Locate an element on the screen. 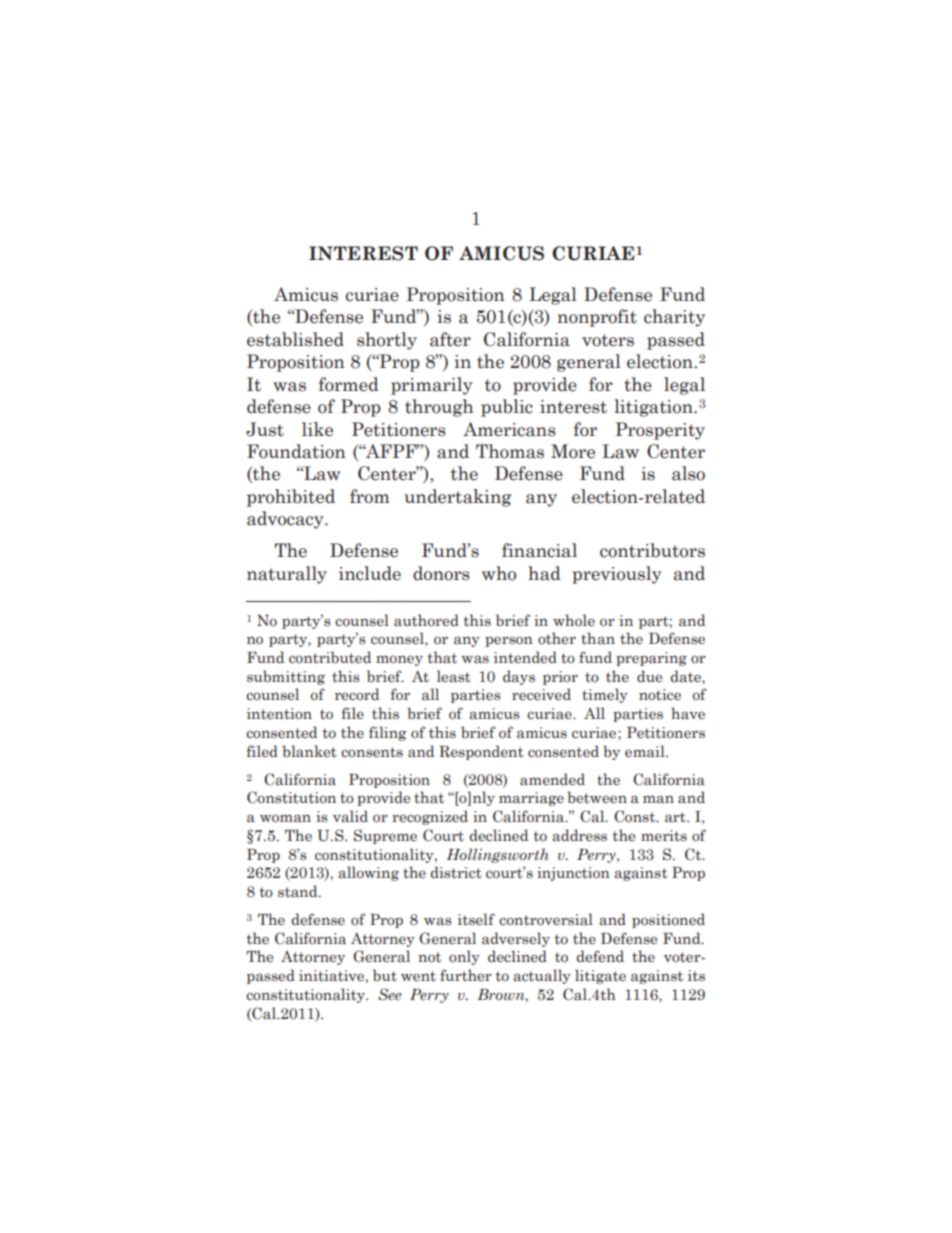  established is located at coordinates (295, 339).
